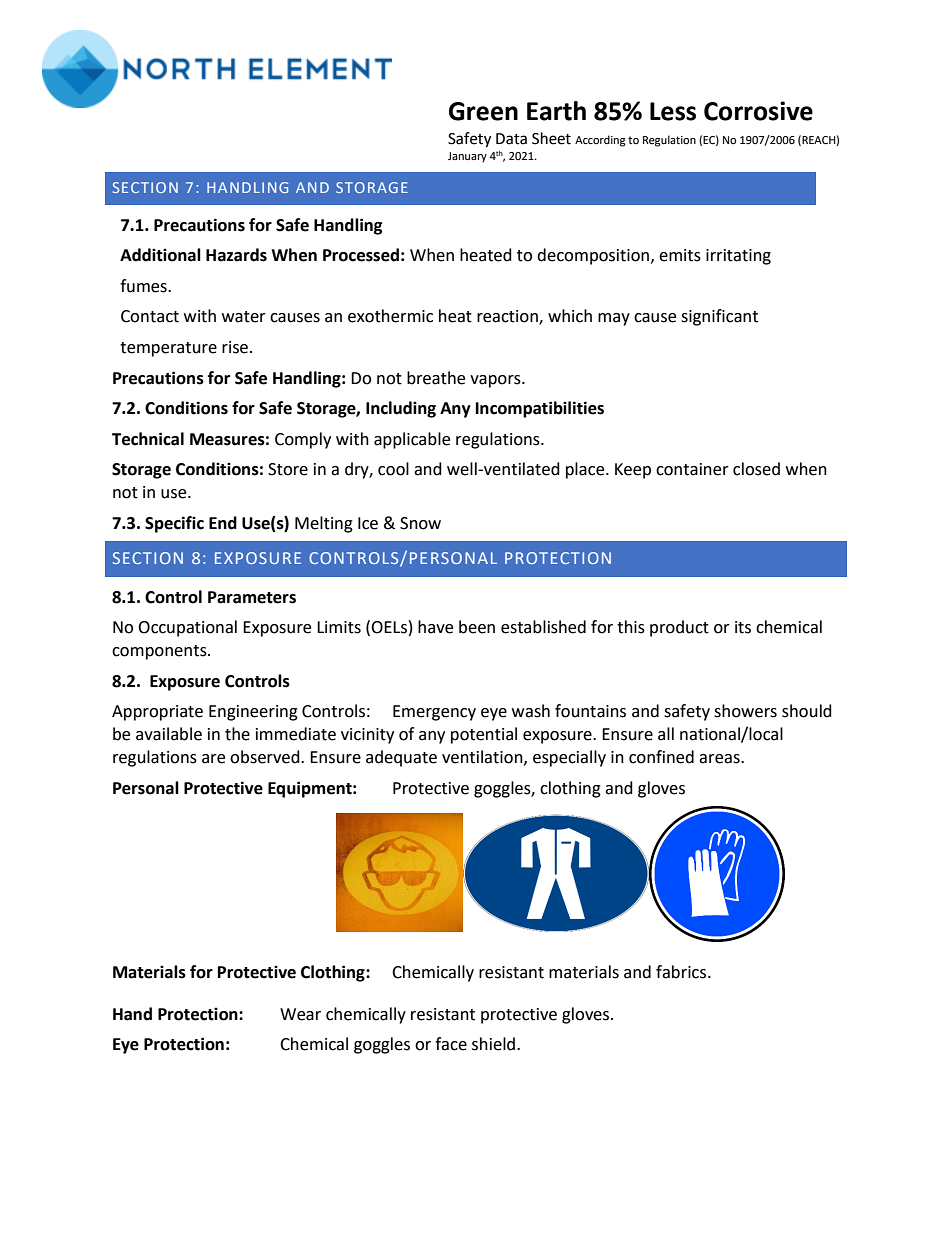 The image size is (952, 1233). I want to click on January, so click(467, 157).
